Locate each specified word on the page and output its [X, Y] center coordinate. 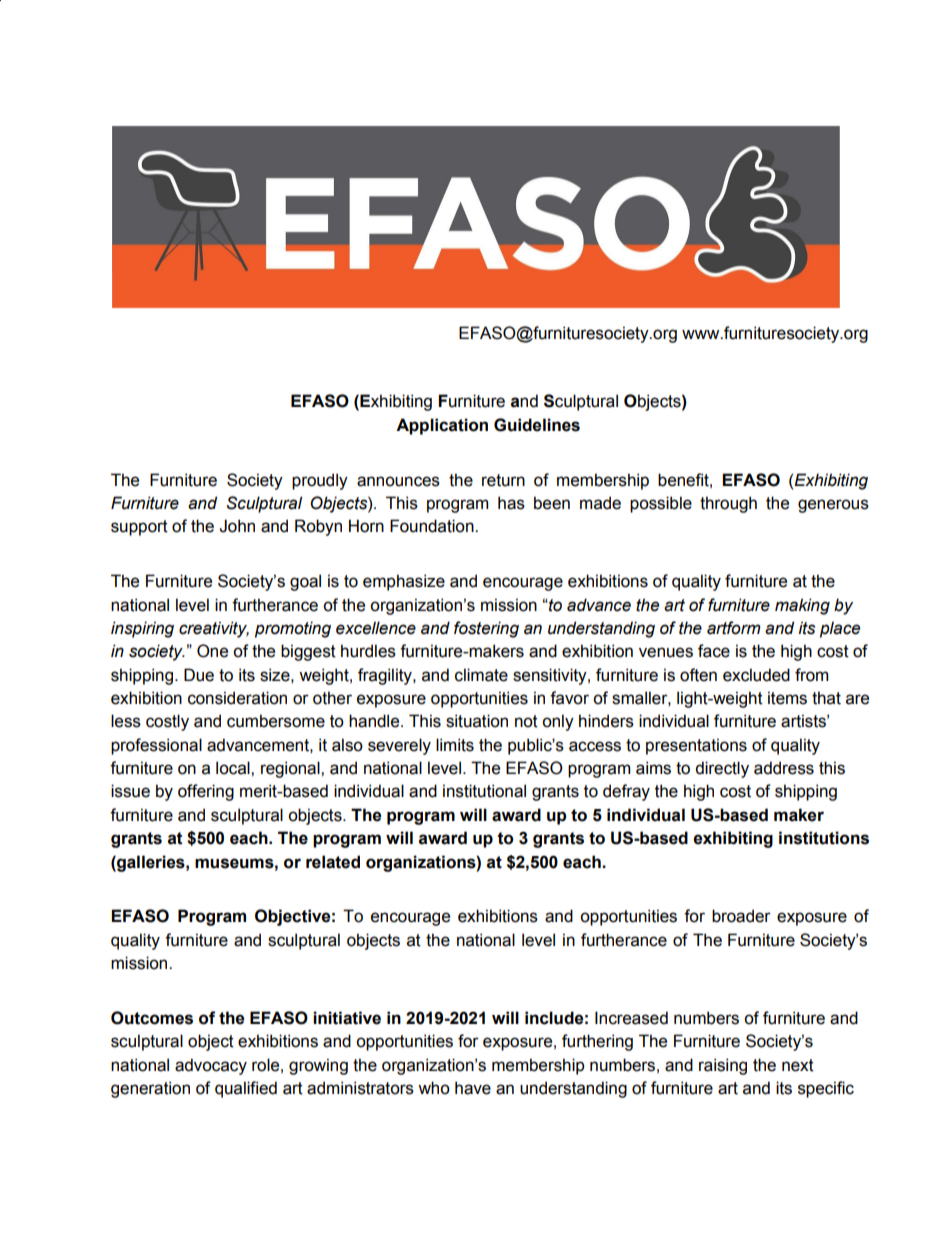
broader [741, 916]
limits [455, 745]
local [234, 768]
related [333, 862]
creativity [214, 629]
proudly [320, 481]
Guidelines [537, 425]
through [728, 504]
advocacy [211, 1066]
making [802, 606]
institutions [824, 838]
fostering [486, 629]
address [784, 768]
